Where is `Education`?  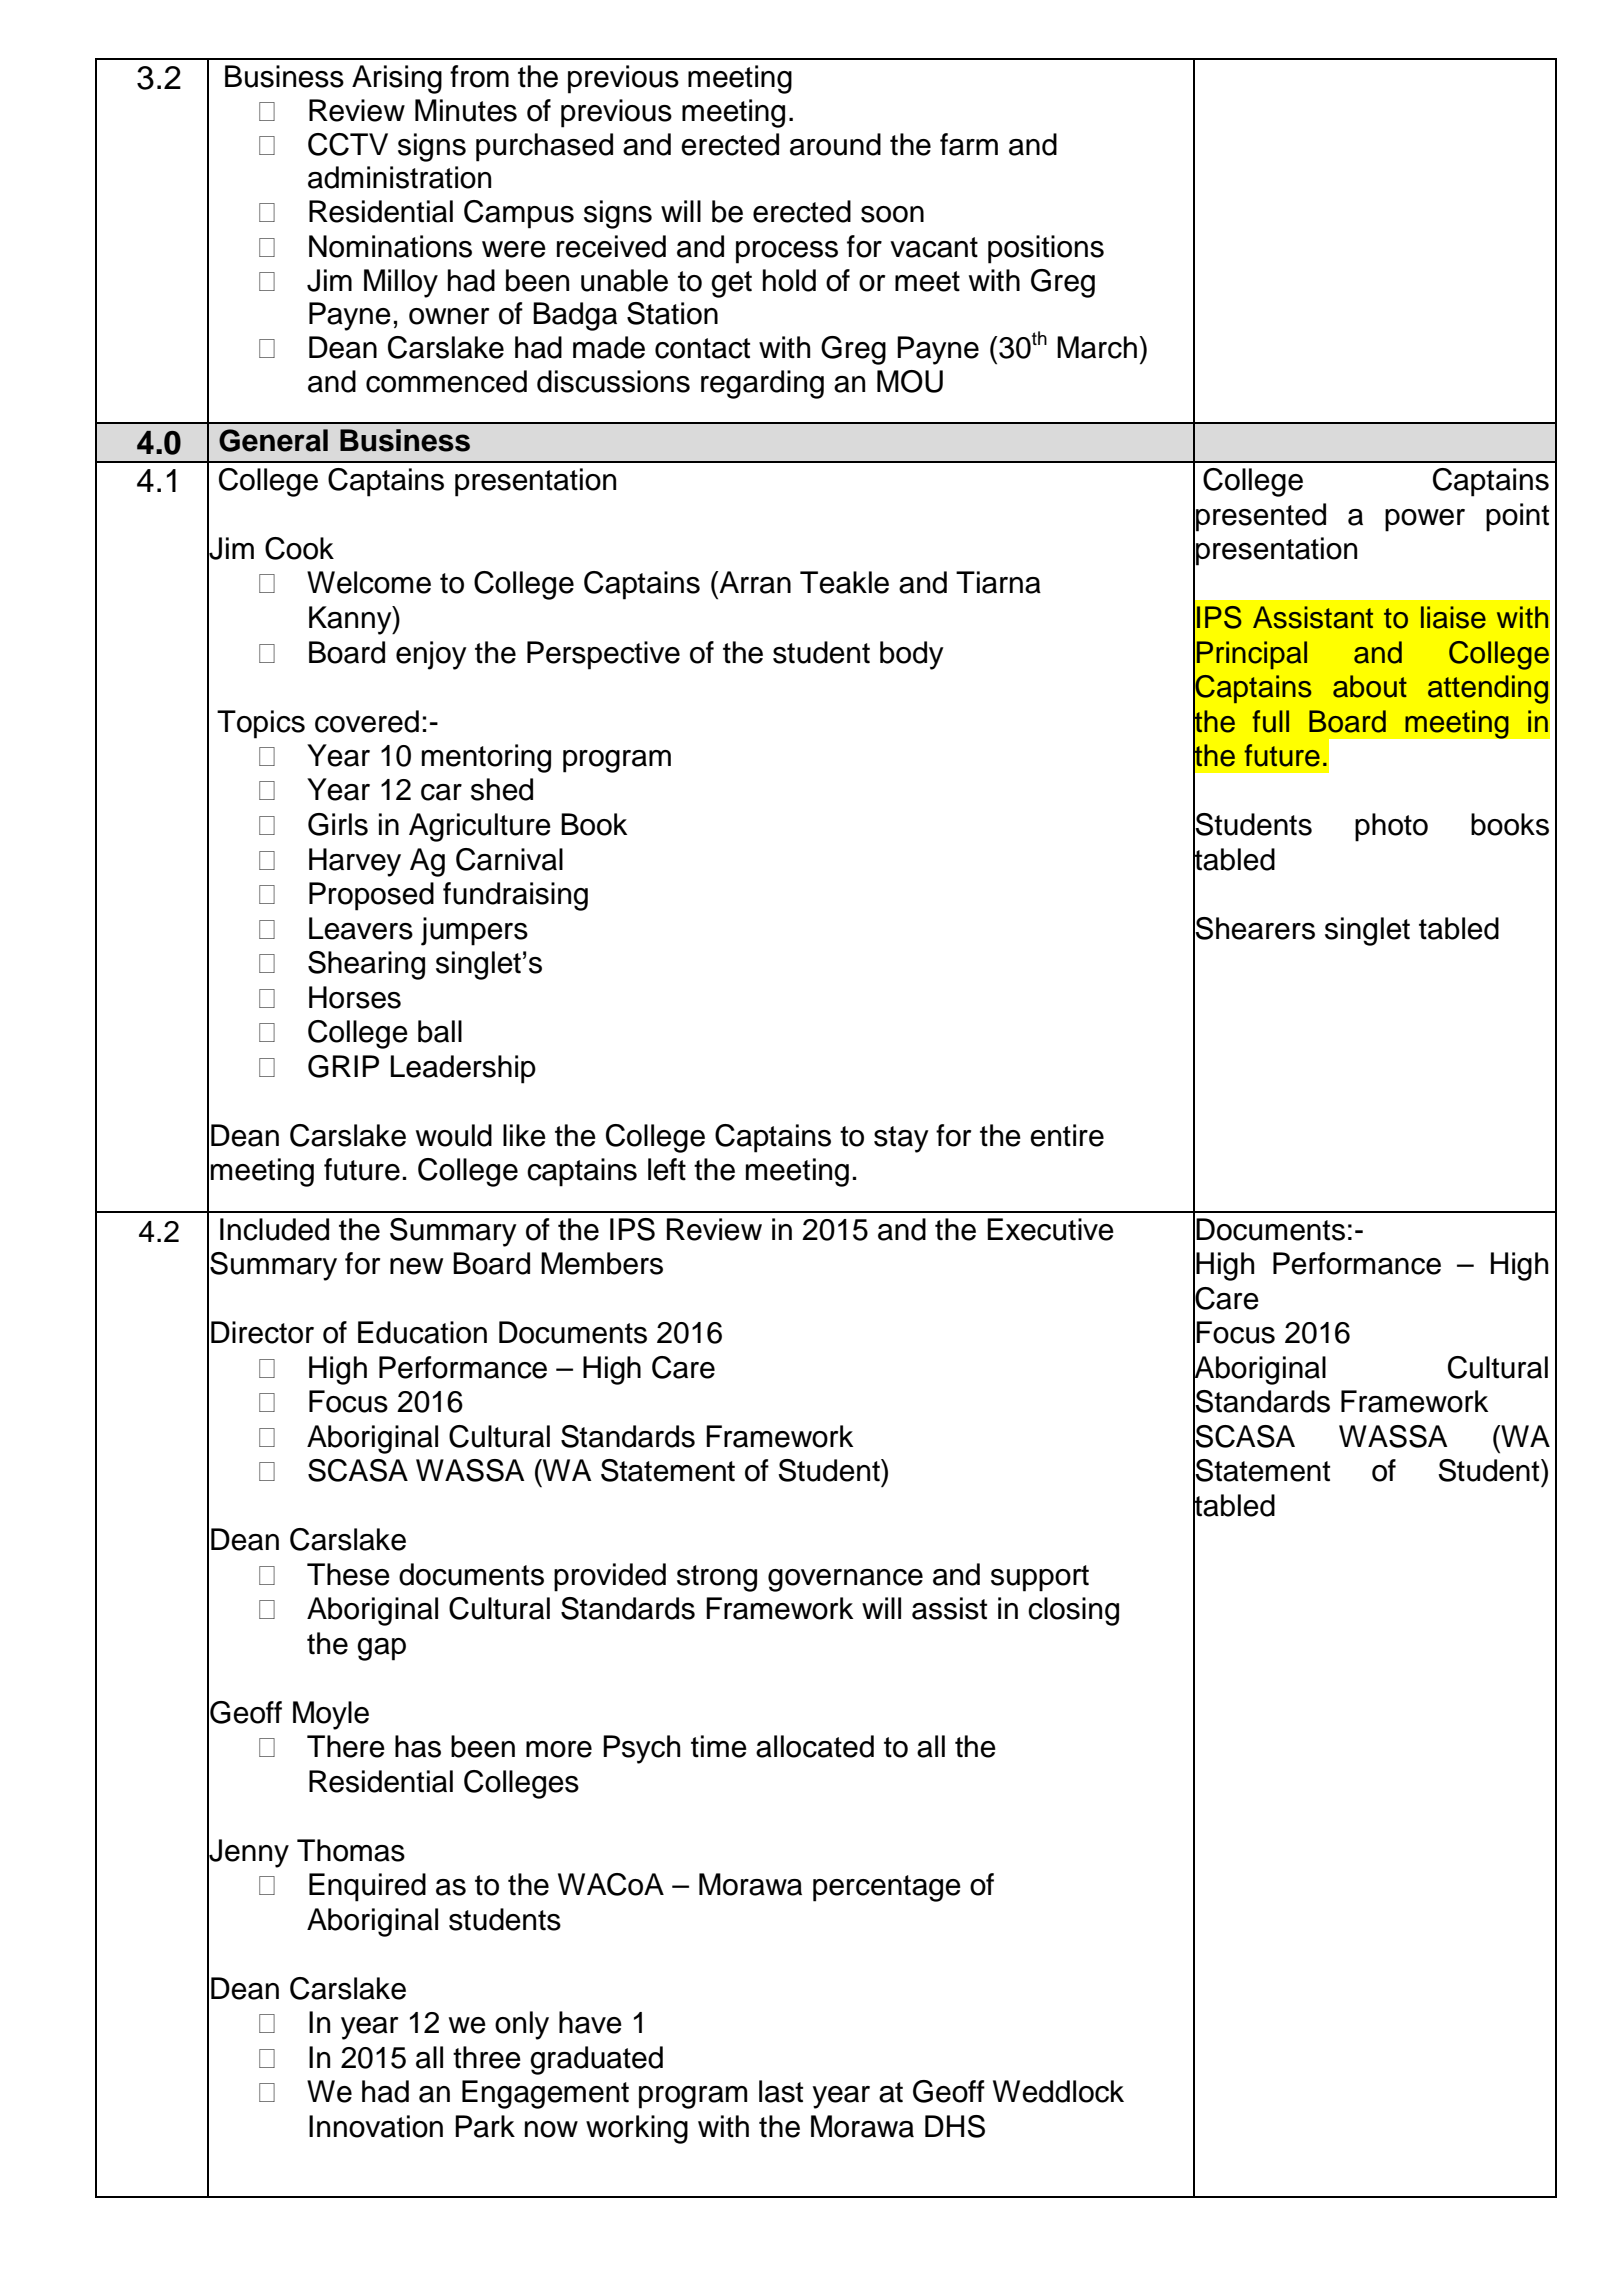 Education is located at coordinates (422, 1332).
